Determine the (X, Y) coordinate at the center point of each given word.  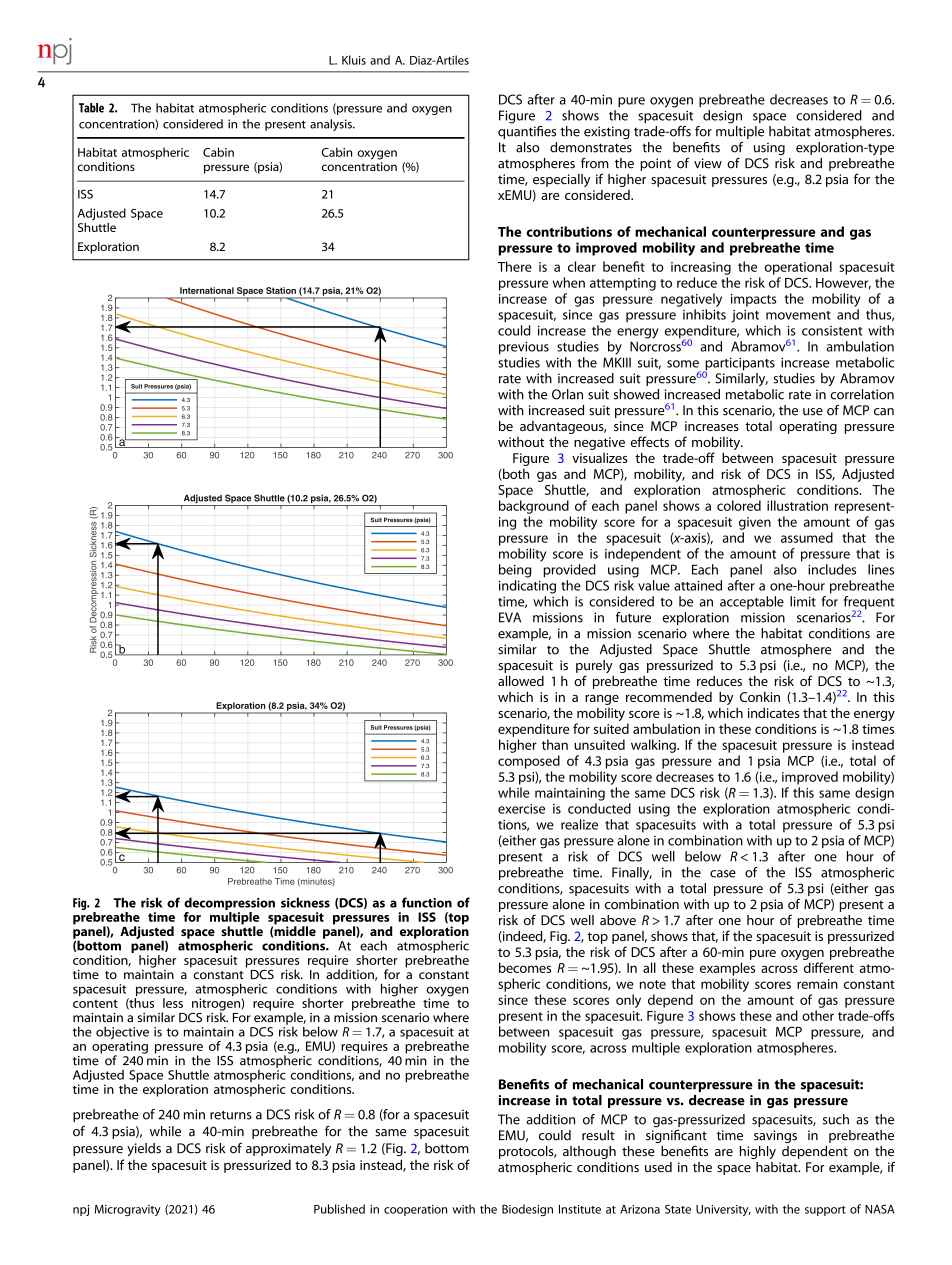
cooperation (415, 1210)
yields (144, 1149)
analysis (332, 125)
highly (758, 1152)
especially (561, 180)
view (708, 163)
